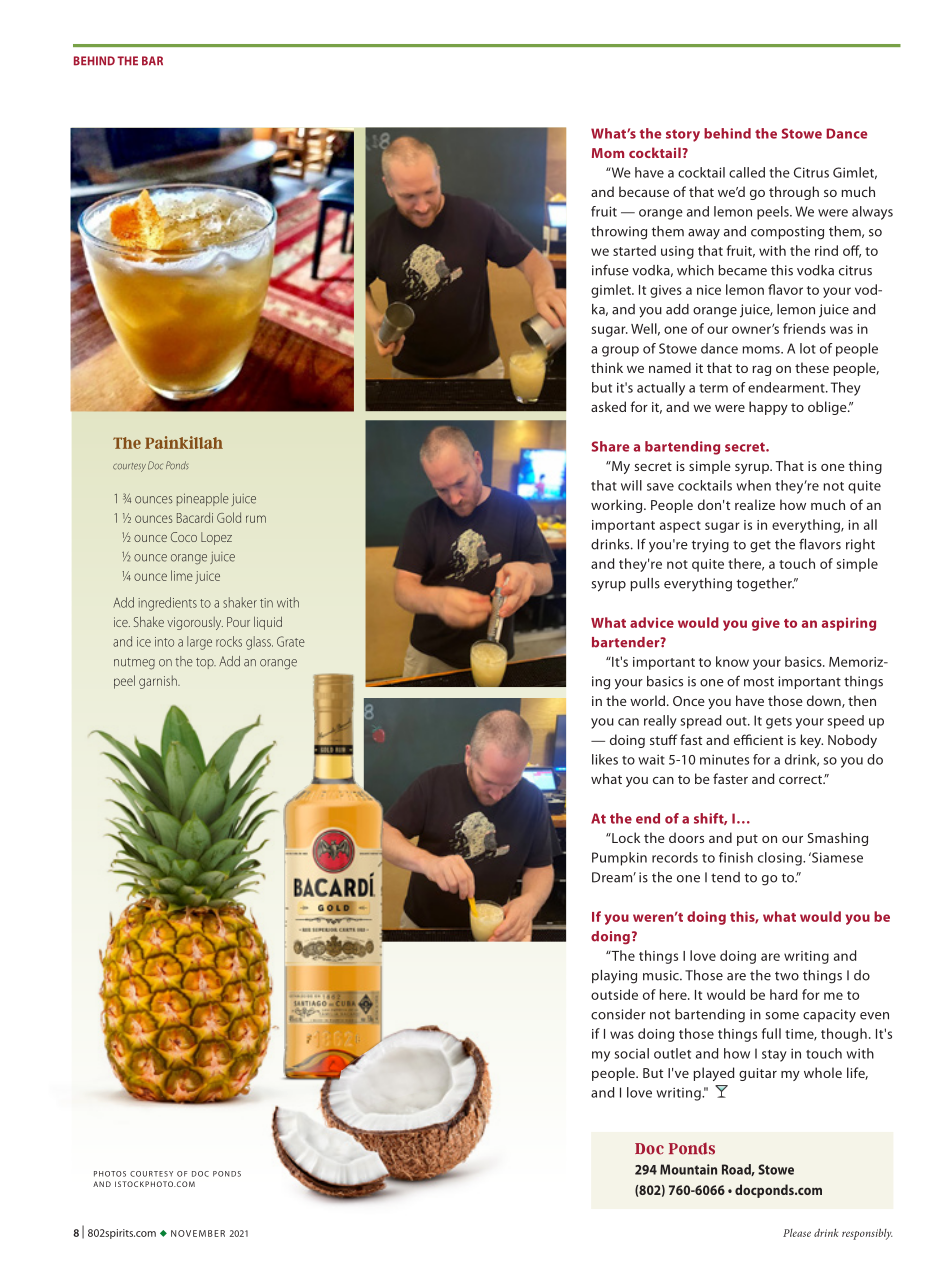  I want to click on Mountain, so click(688, 1169).
